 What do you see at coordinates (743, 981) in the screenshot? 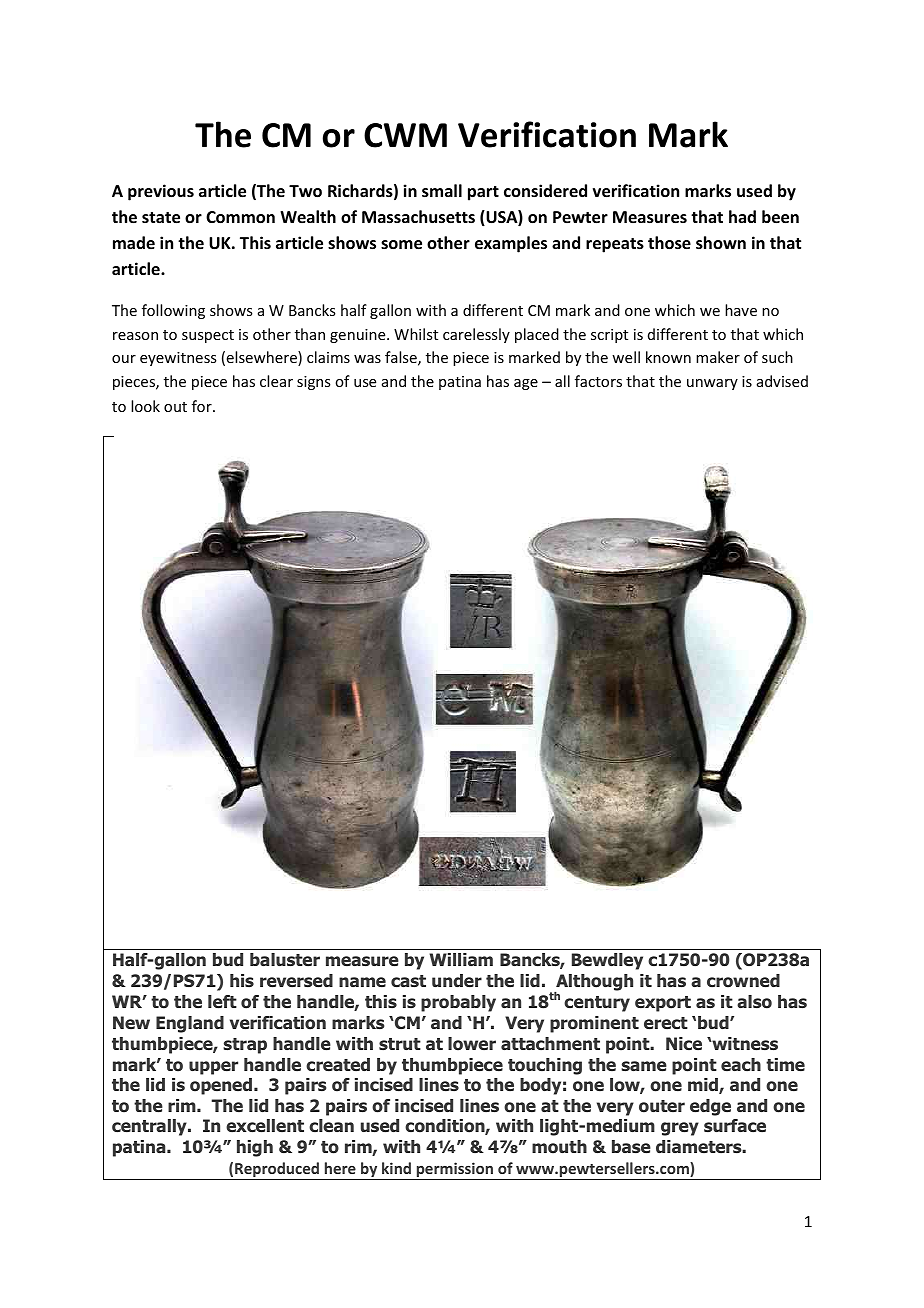
I see `crowned` at bounding box center [743, 981].
